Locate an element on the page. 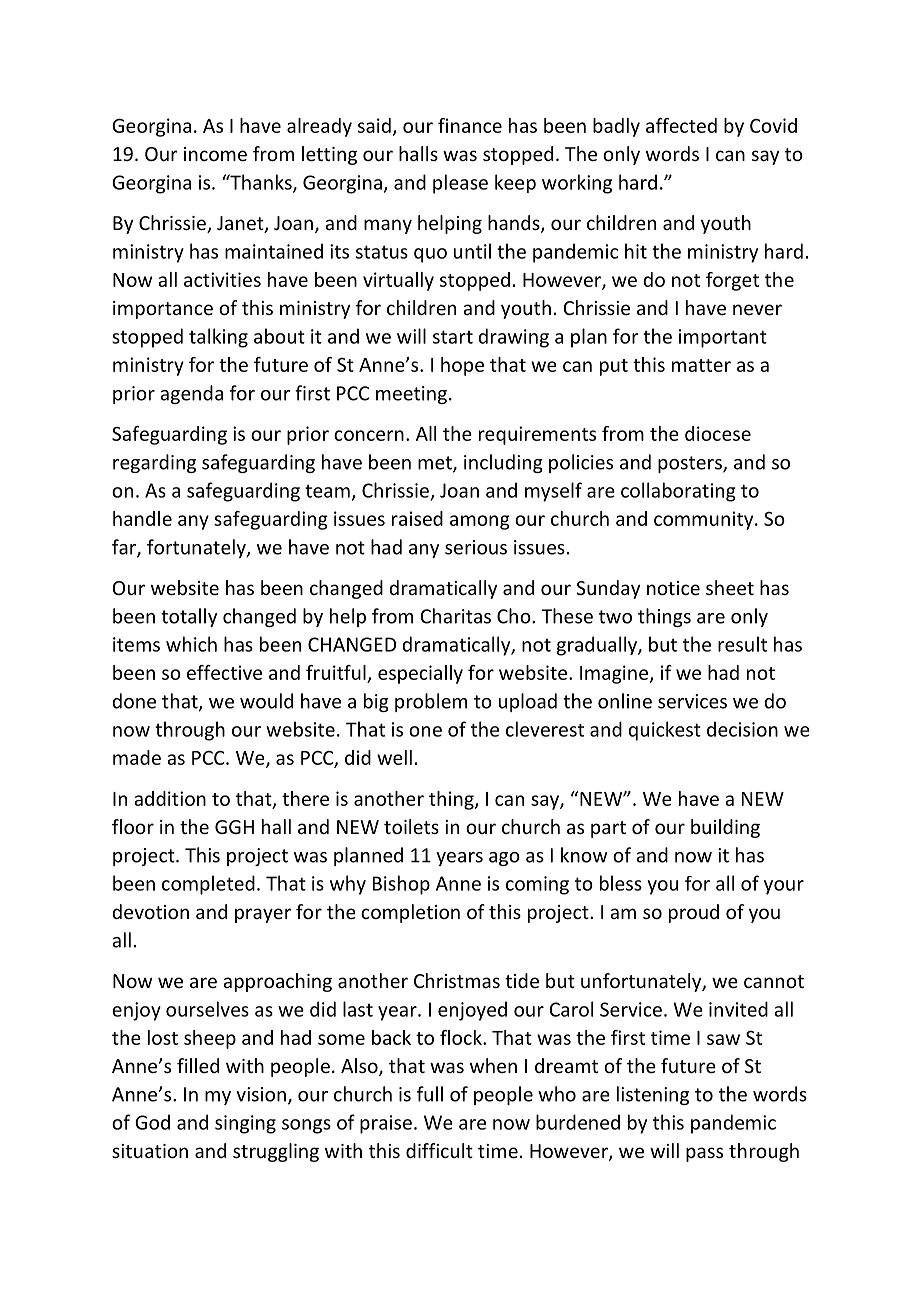  affected is located at coordinates (681, 125).
